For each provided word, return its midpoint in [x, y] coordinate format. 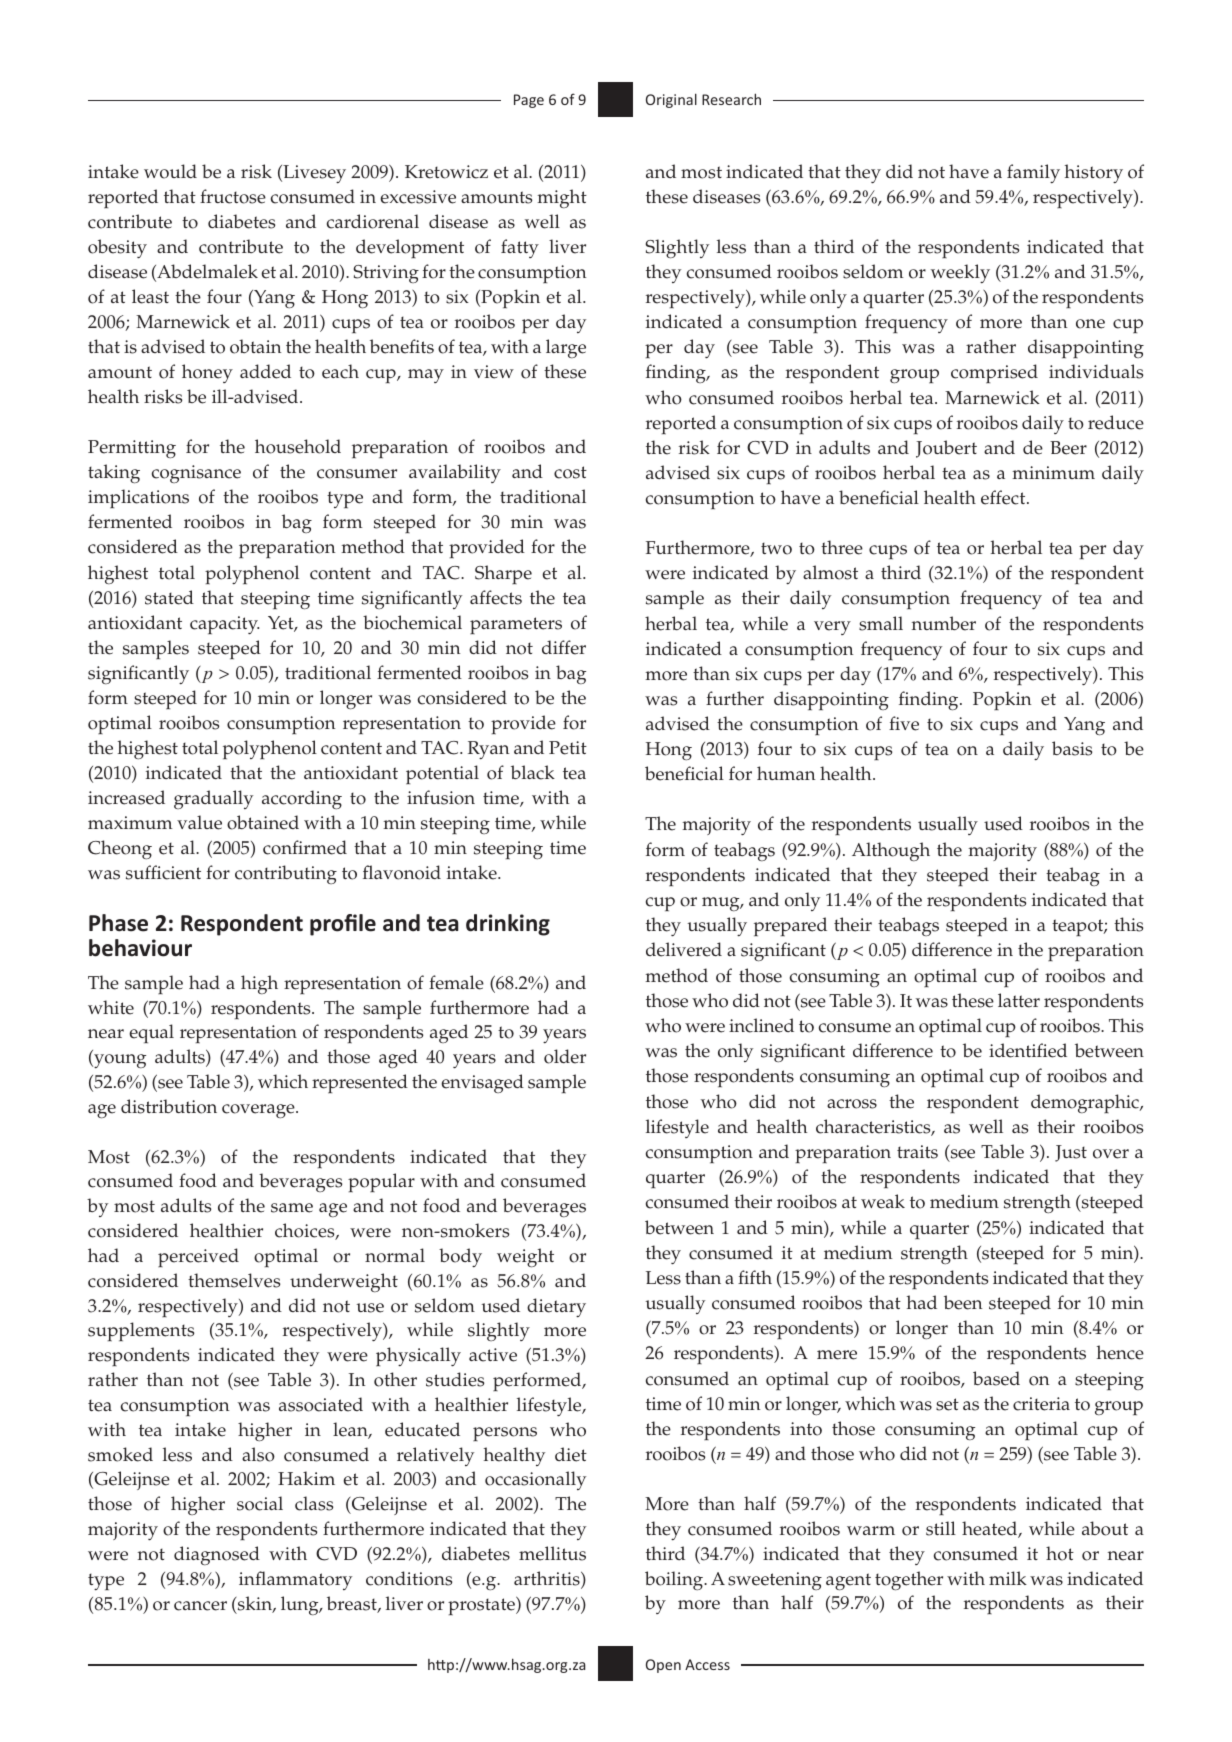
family [1033, 173]
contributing [286, 874]
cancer [200, 1606]
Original [671, 100]
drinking [508, 925]
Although [891, 852]
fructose [233, 196]
